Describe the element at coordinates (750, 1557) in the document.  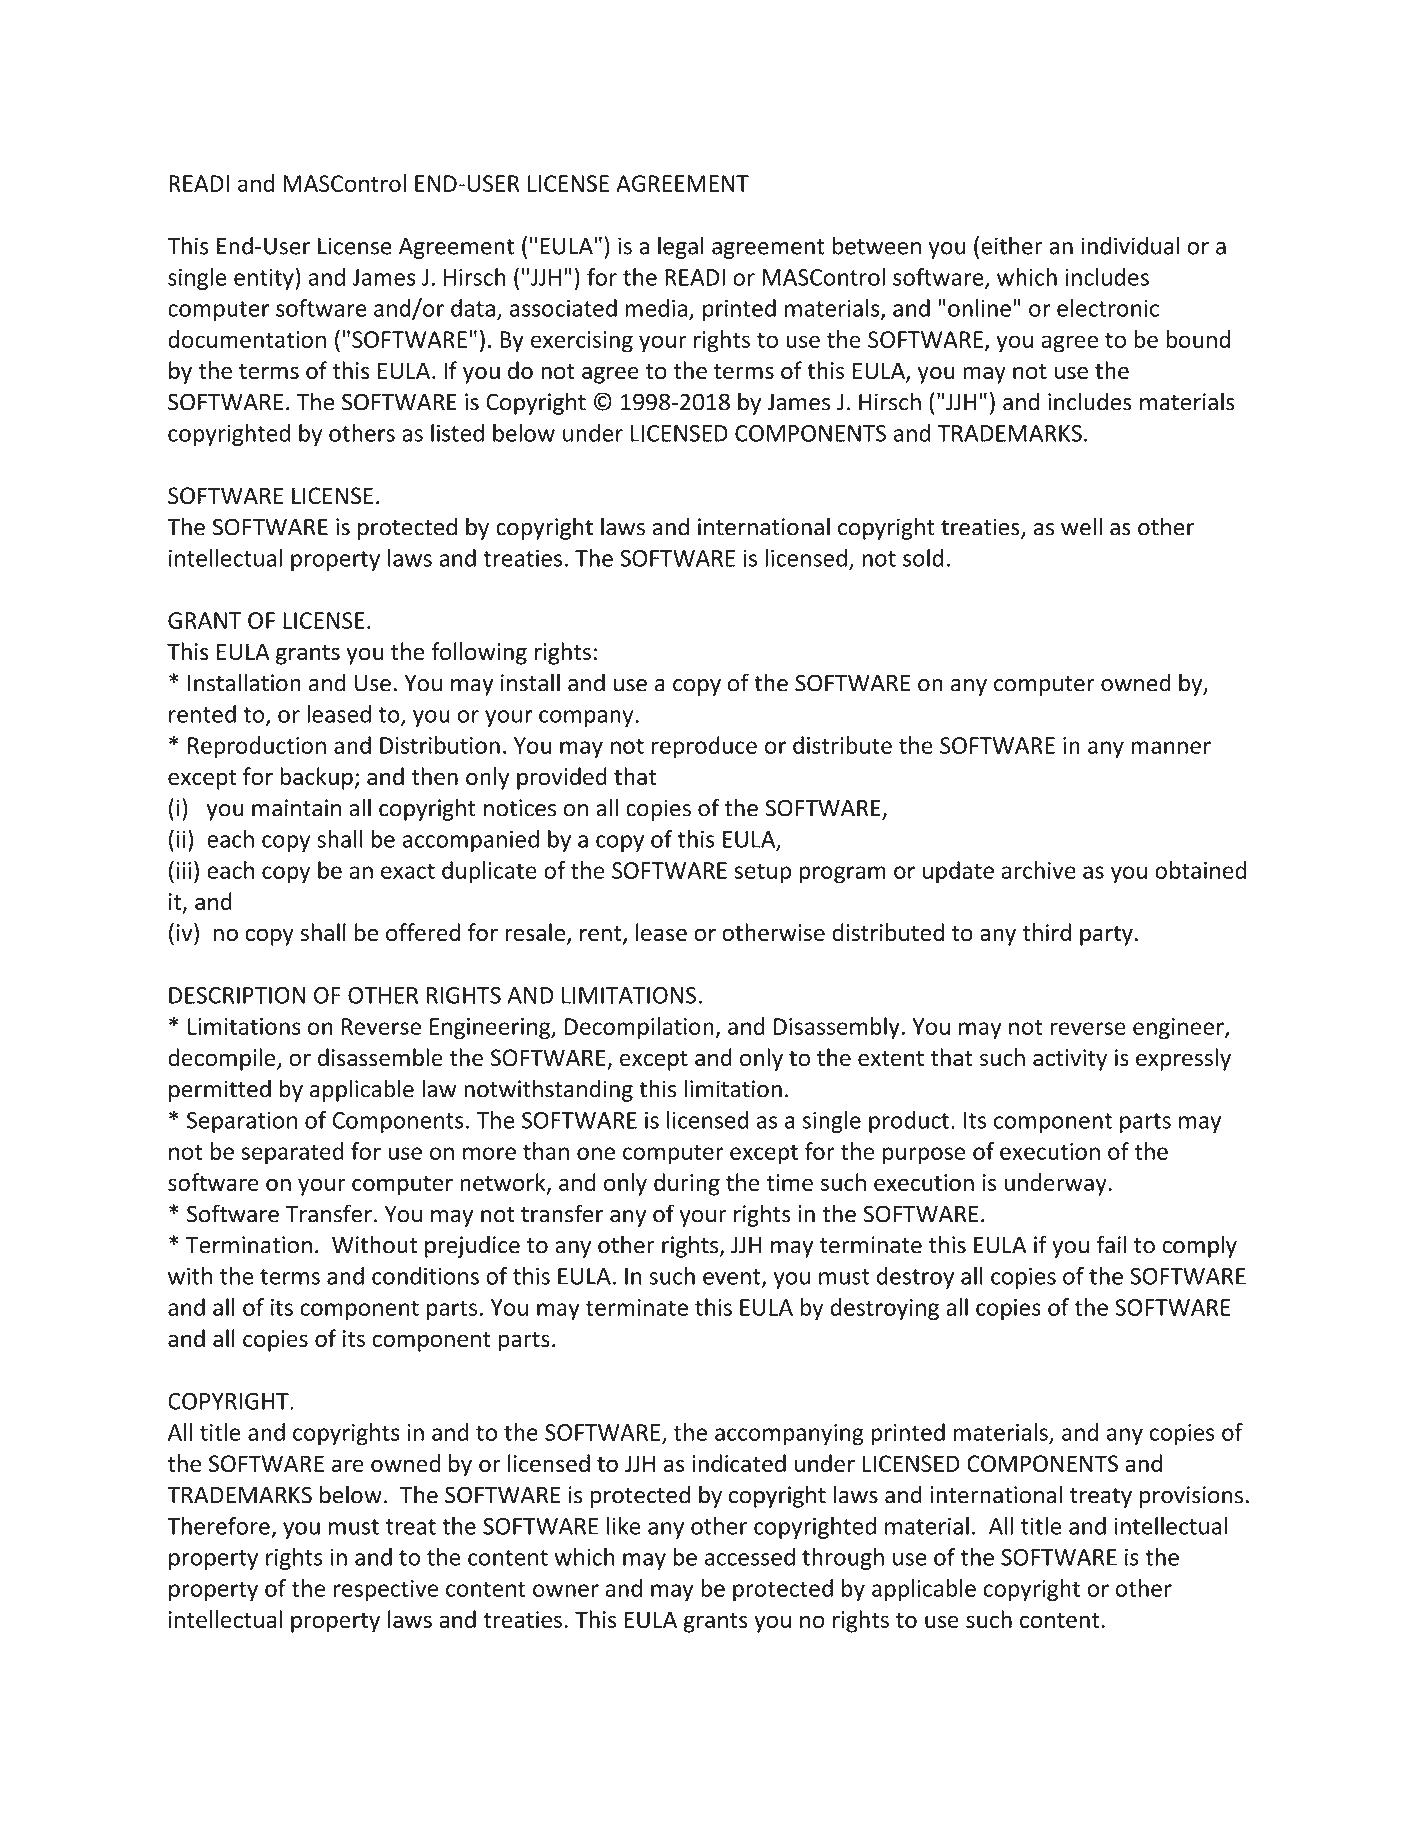
I see `accessed` at that location.
